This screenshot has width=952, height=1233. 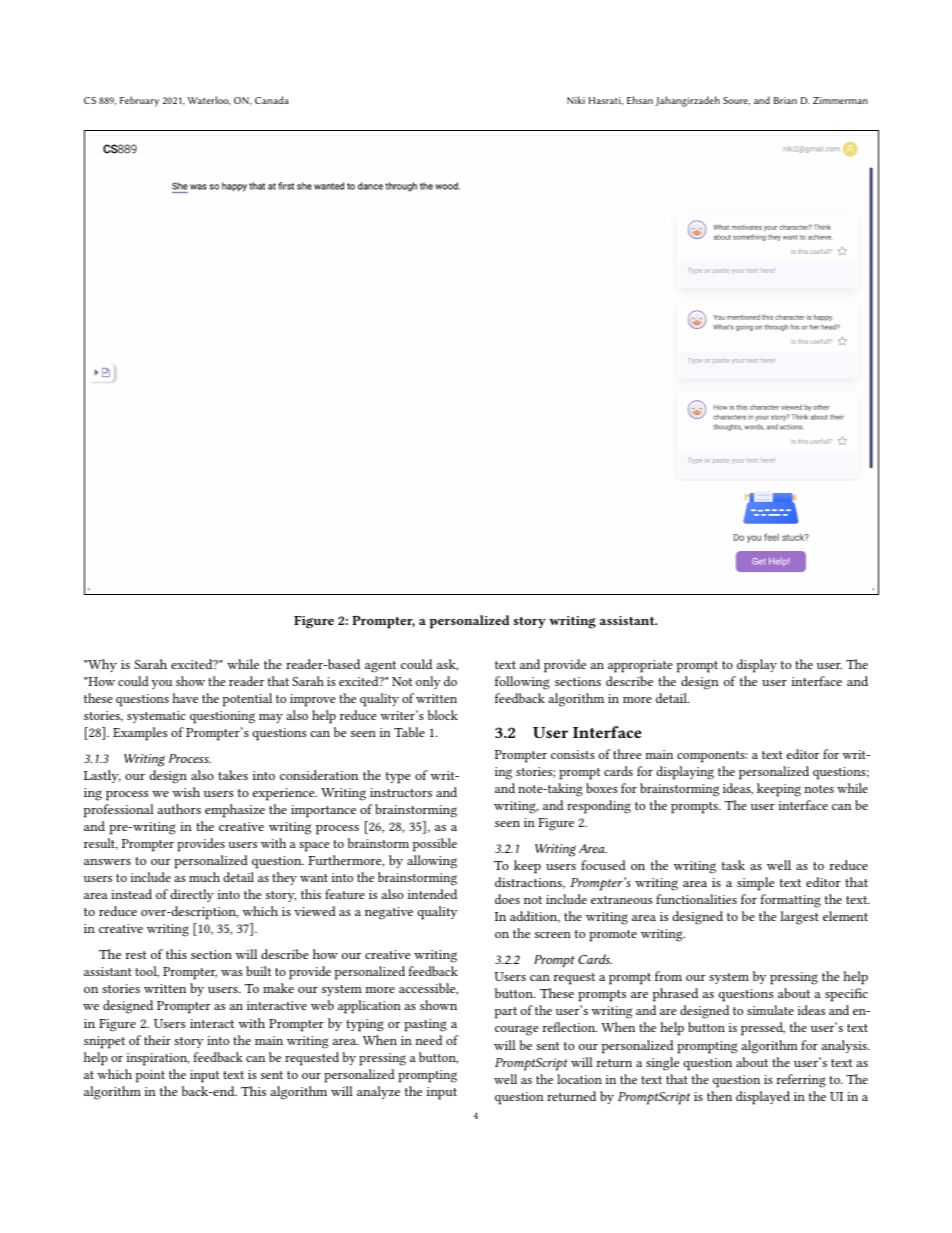 What do you see at coordinates (840, 100) in the screenshot?
I see `Zimmerman` at bounding box center [840, 100].
